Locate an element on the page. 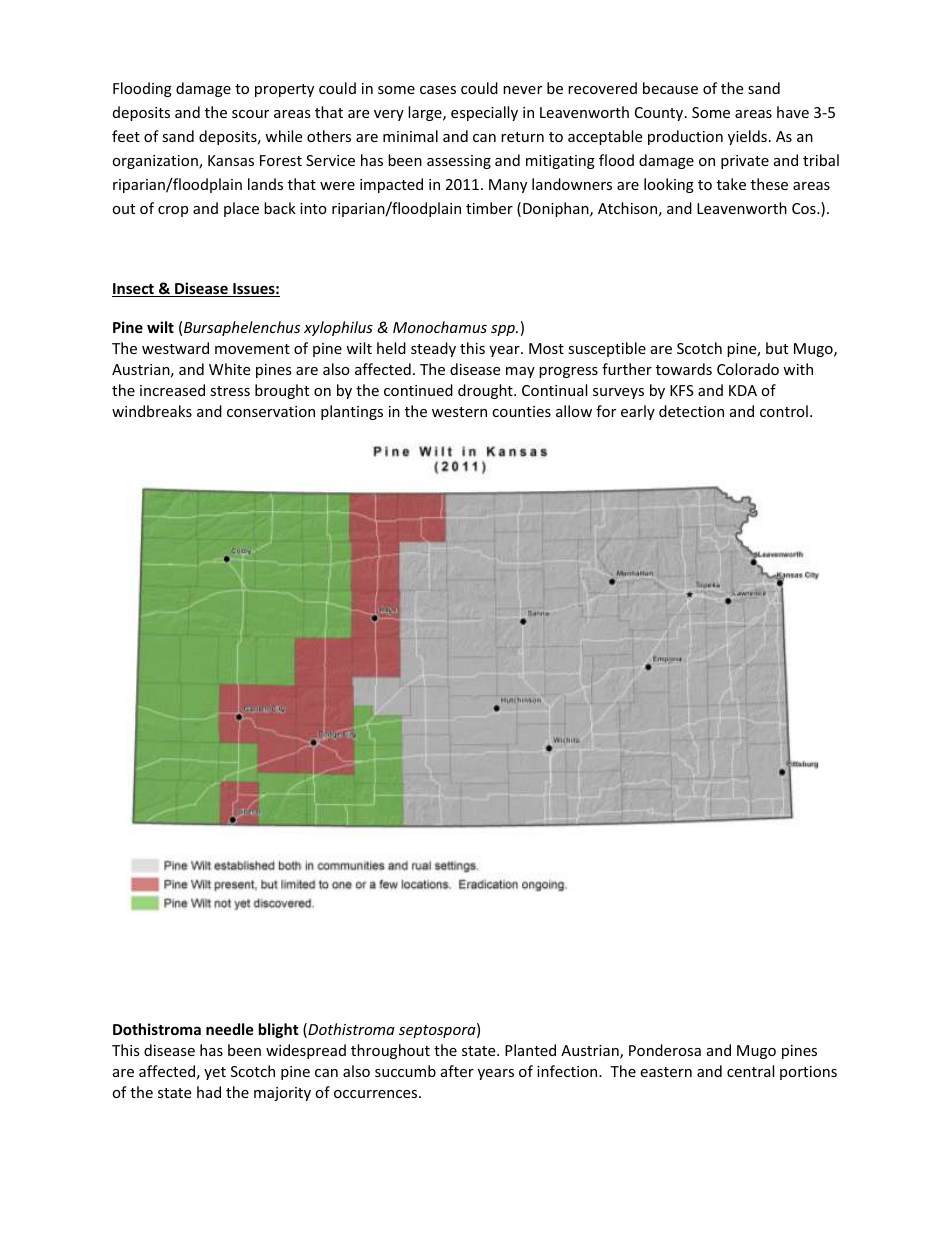  blight is located at coordinates (279, 1030).
